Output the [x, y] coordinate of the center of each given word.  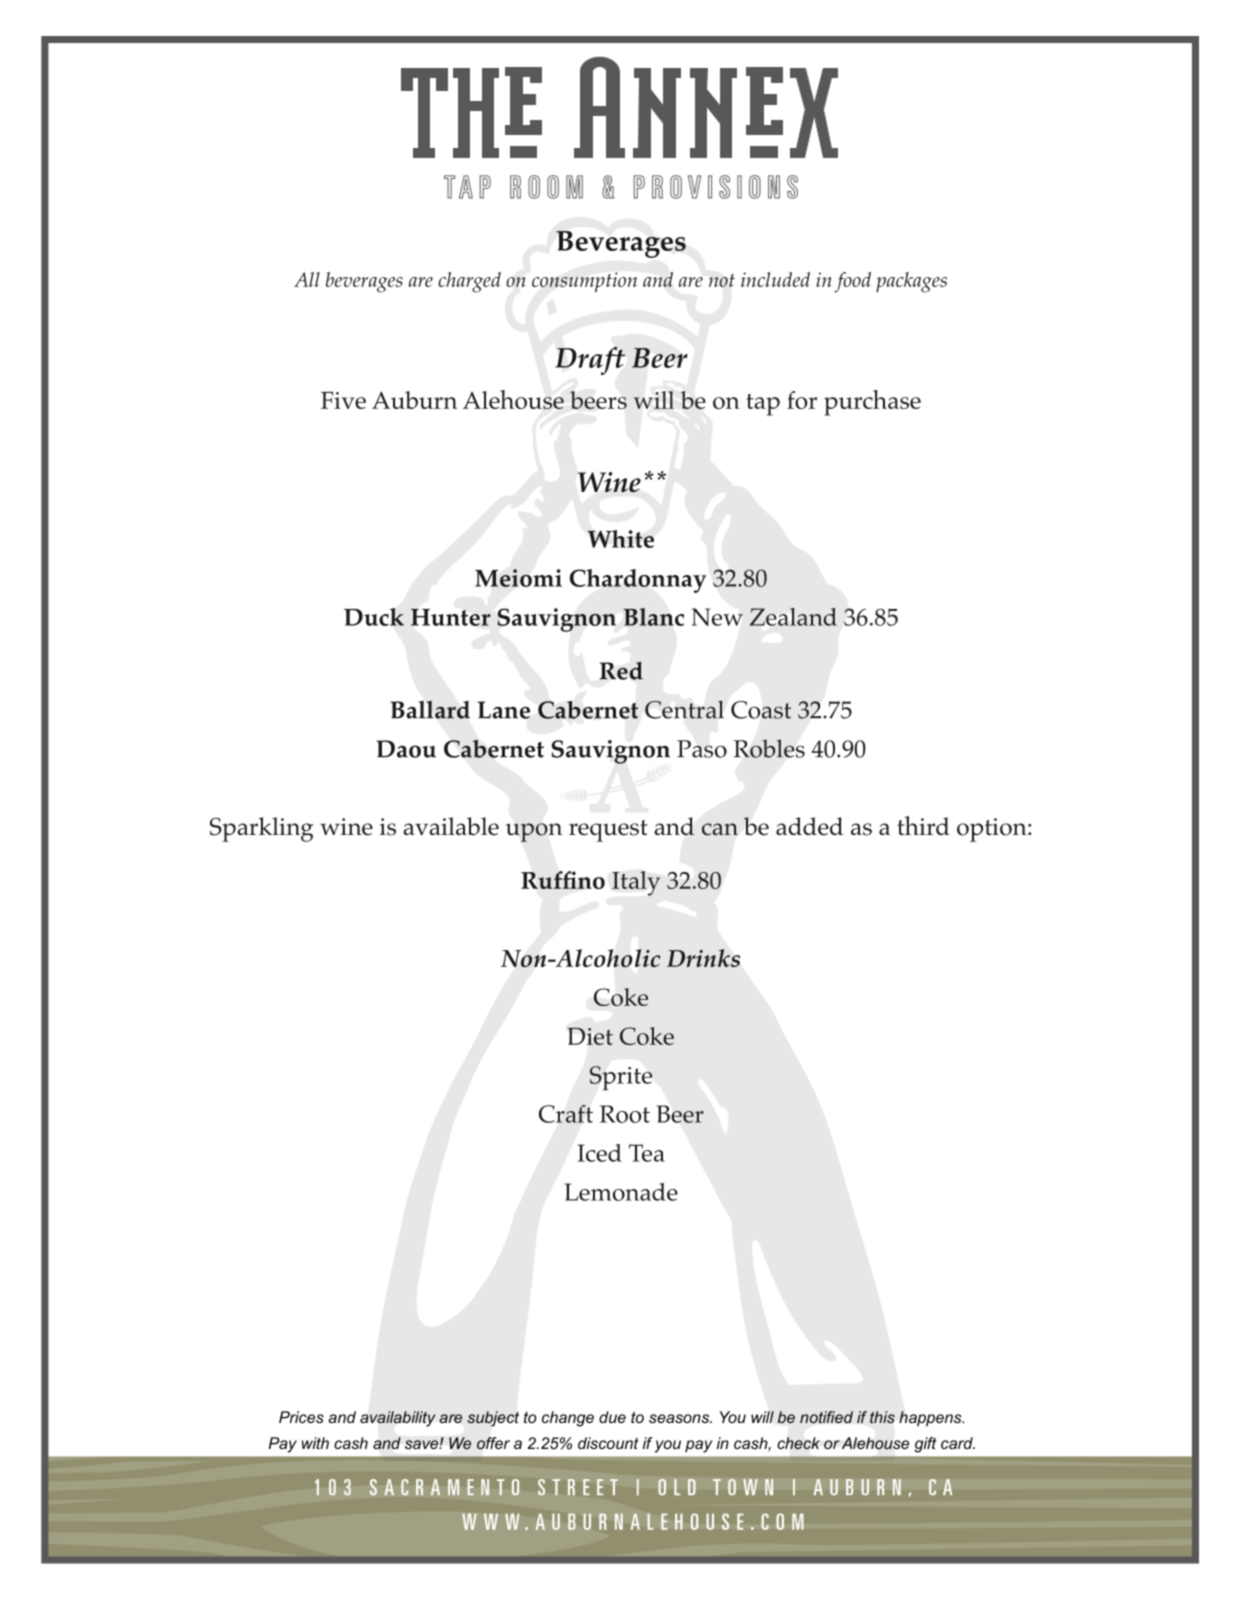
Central [684, 709]
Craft [566, 1114]
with [315, 1443]
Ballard [430, 709]
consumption [584, 282]
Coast [761, 710]
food [852, 282]
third [923, 825]
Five [343, 400]
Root [625, 1114]
